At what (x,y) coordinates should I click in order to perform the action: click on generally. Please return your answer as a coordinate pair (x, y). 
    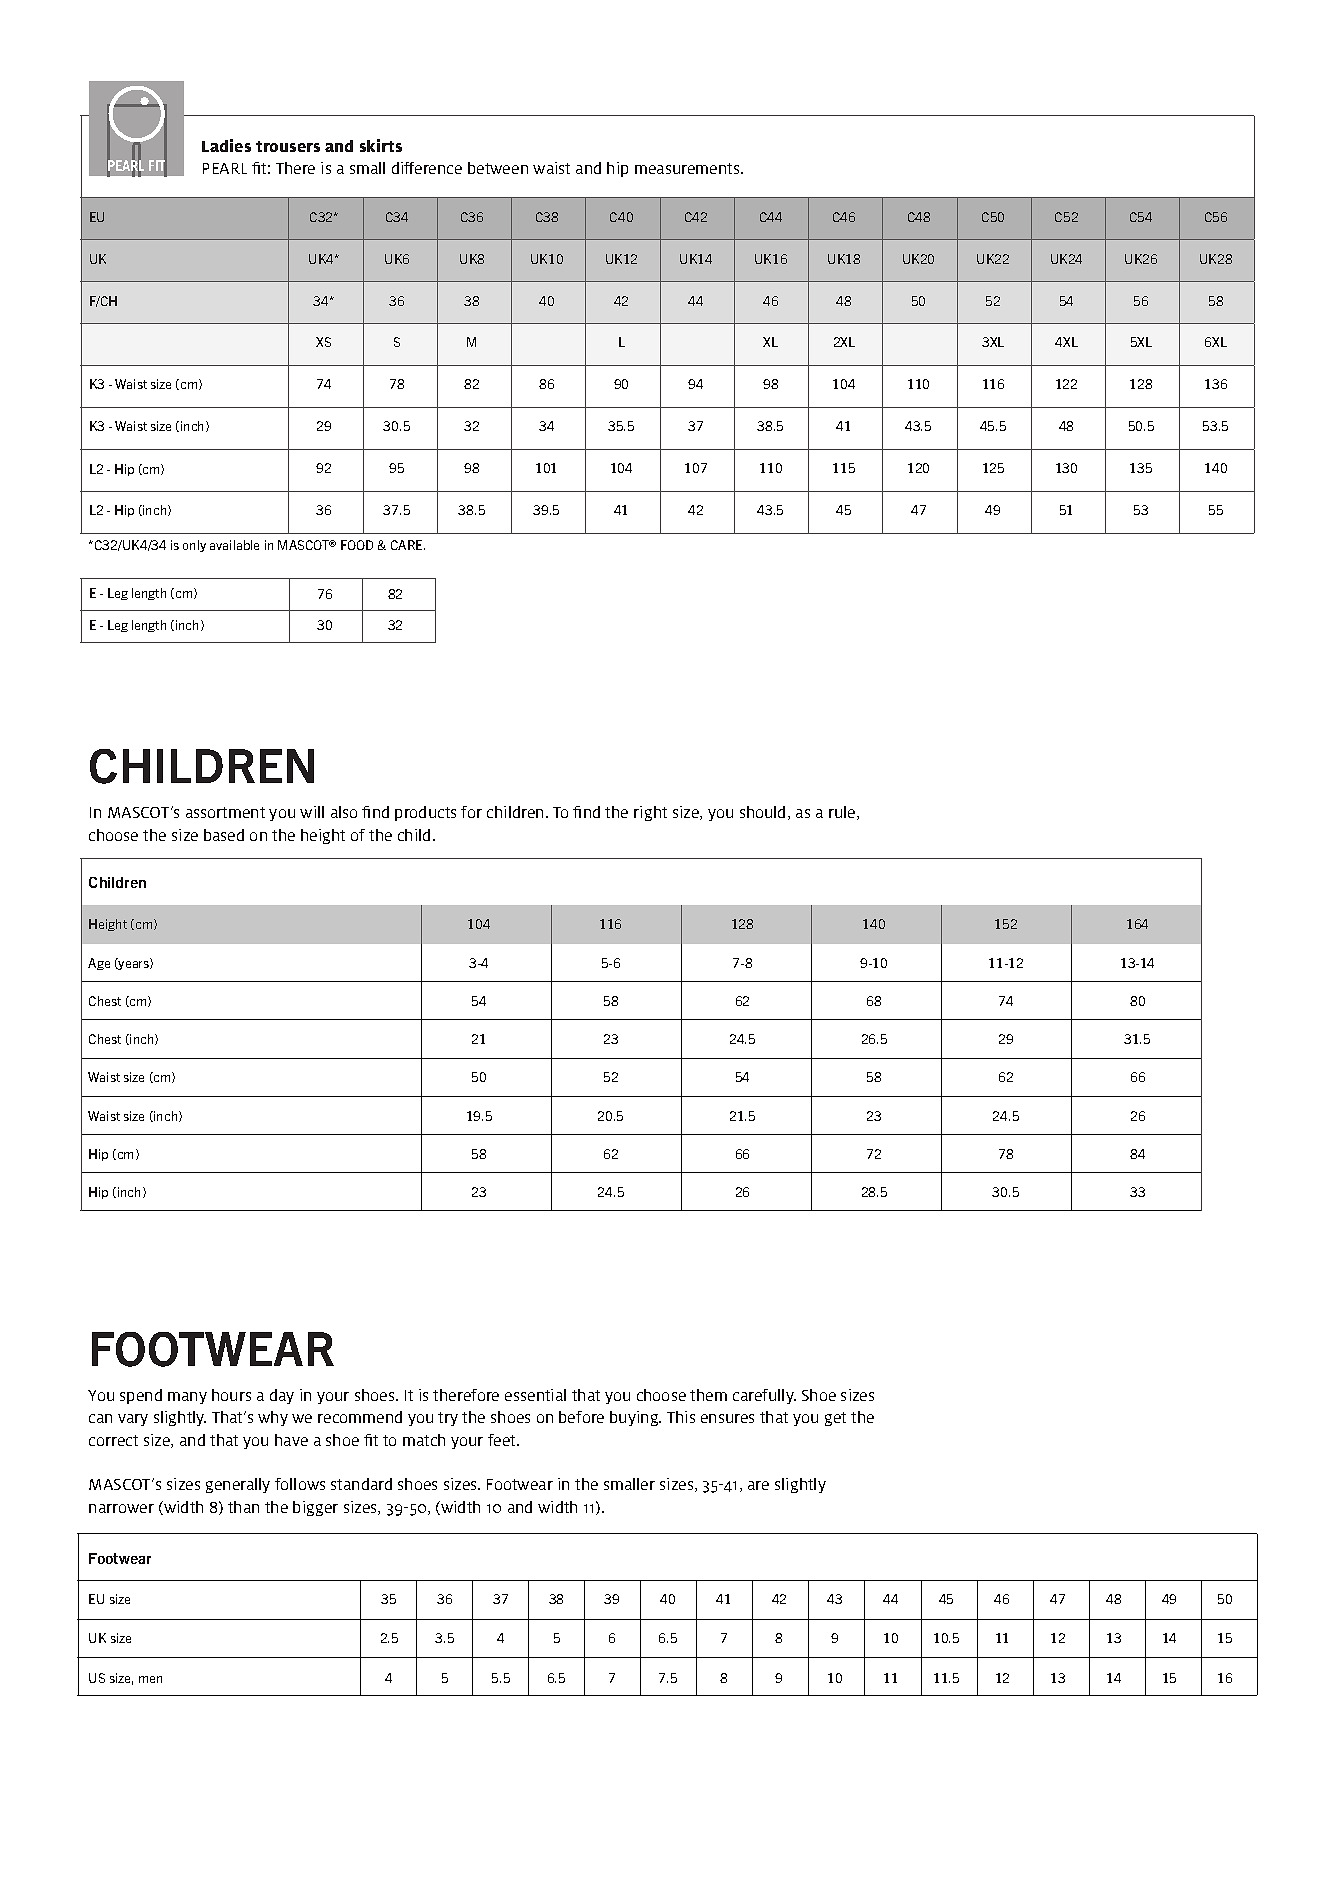
    Looking at the image, I should click on (238, 1485).
